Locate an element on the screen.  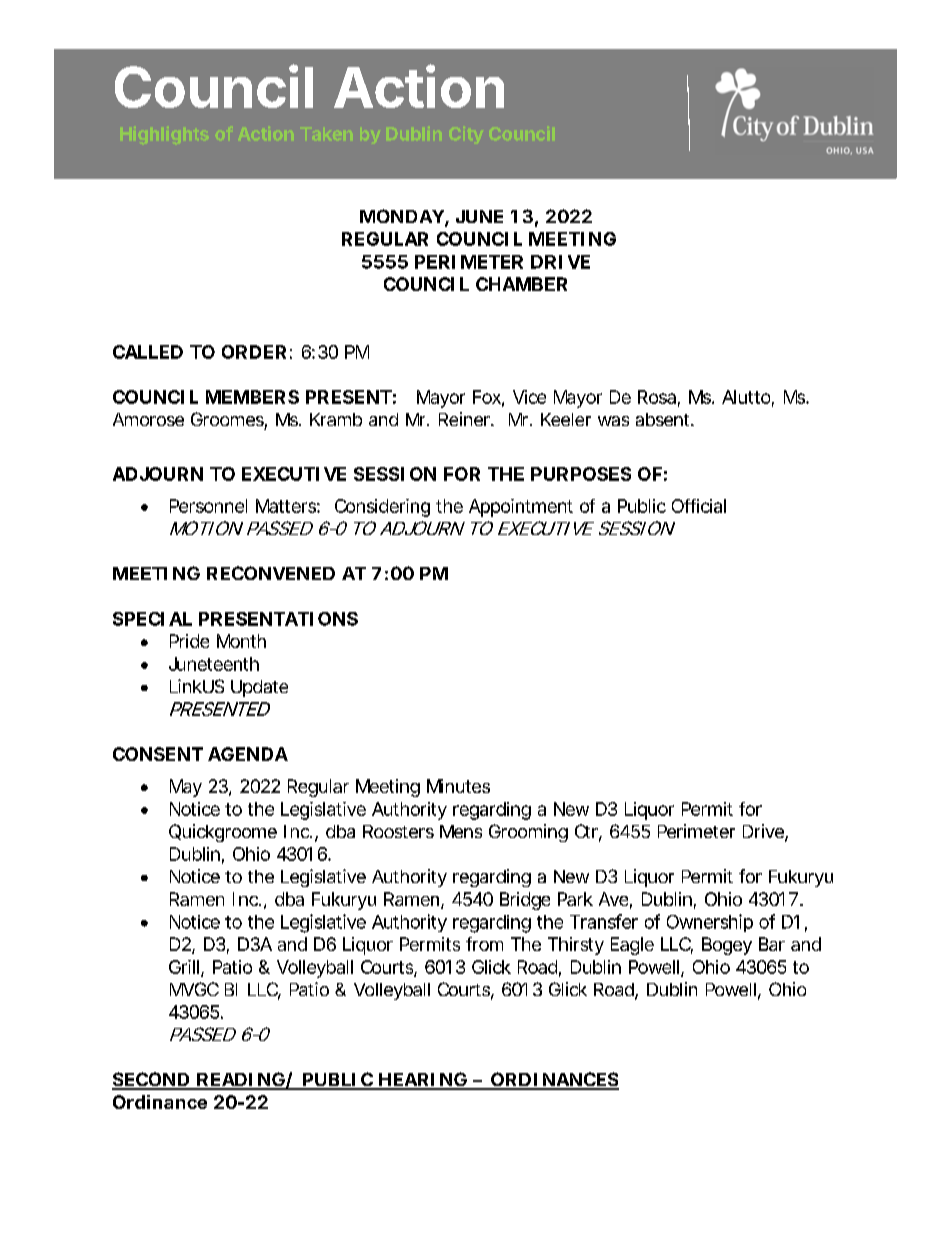
Mens is located at coordinates (461, 831).
